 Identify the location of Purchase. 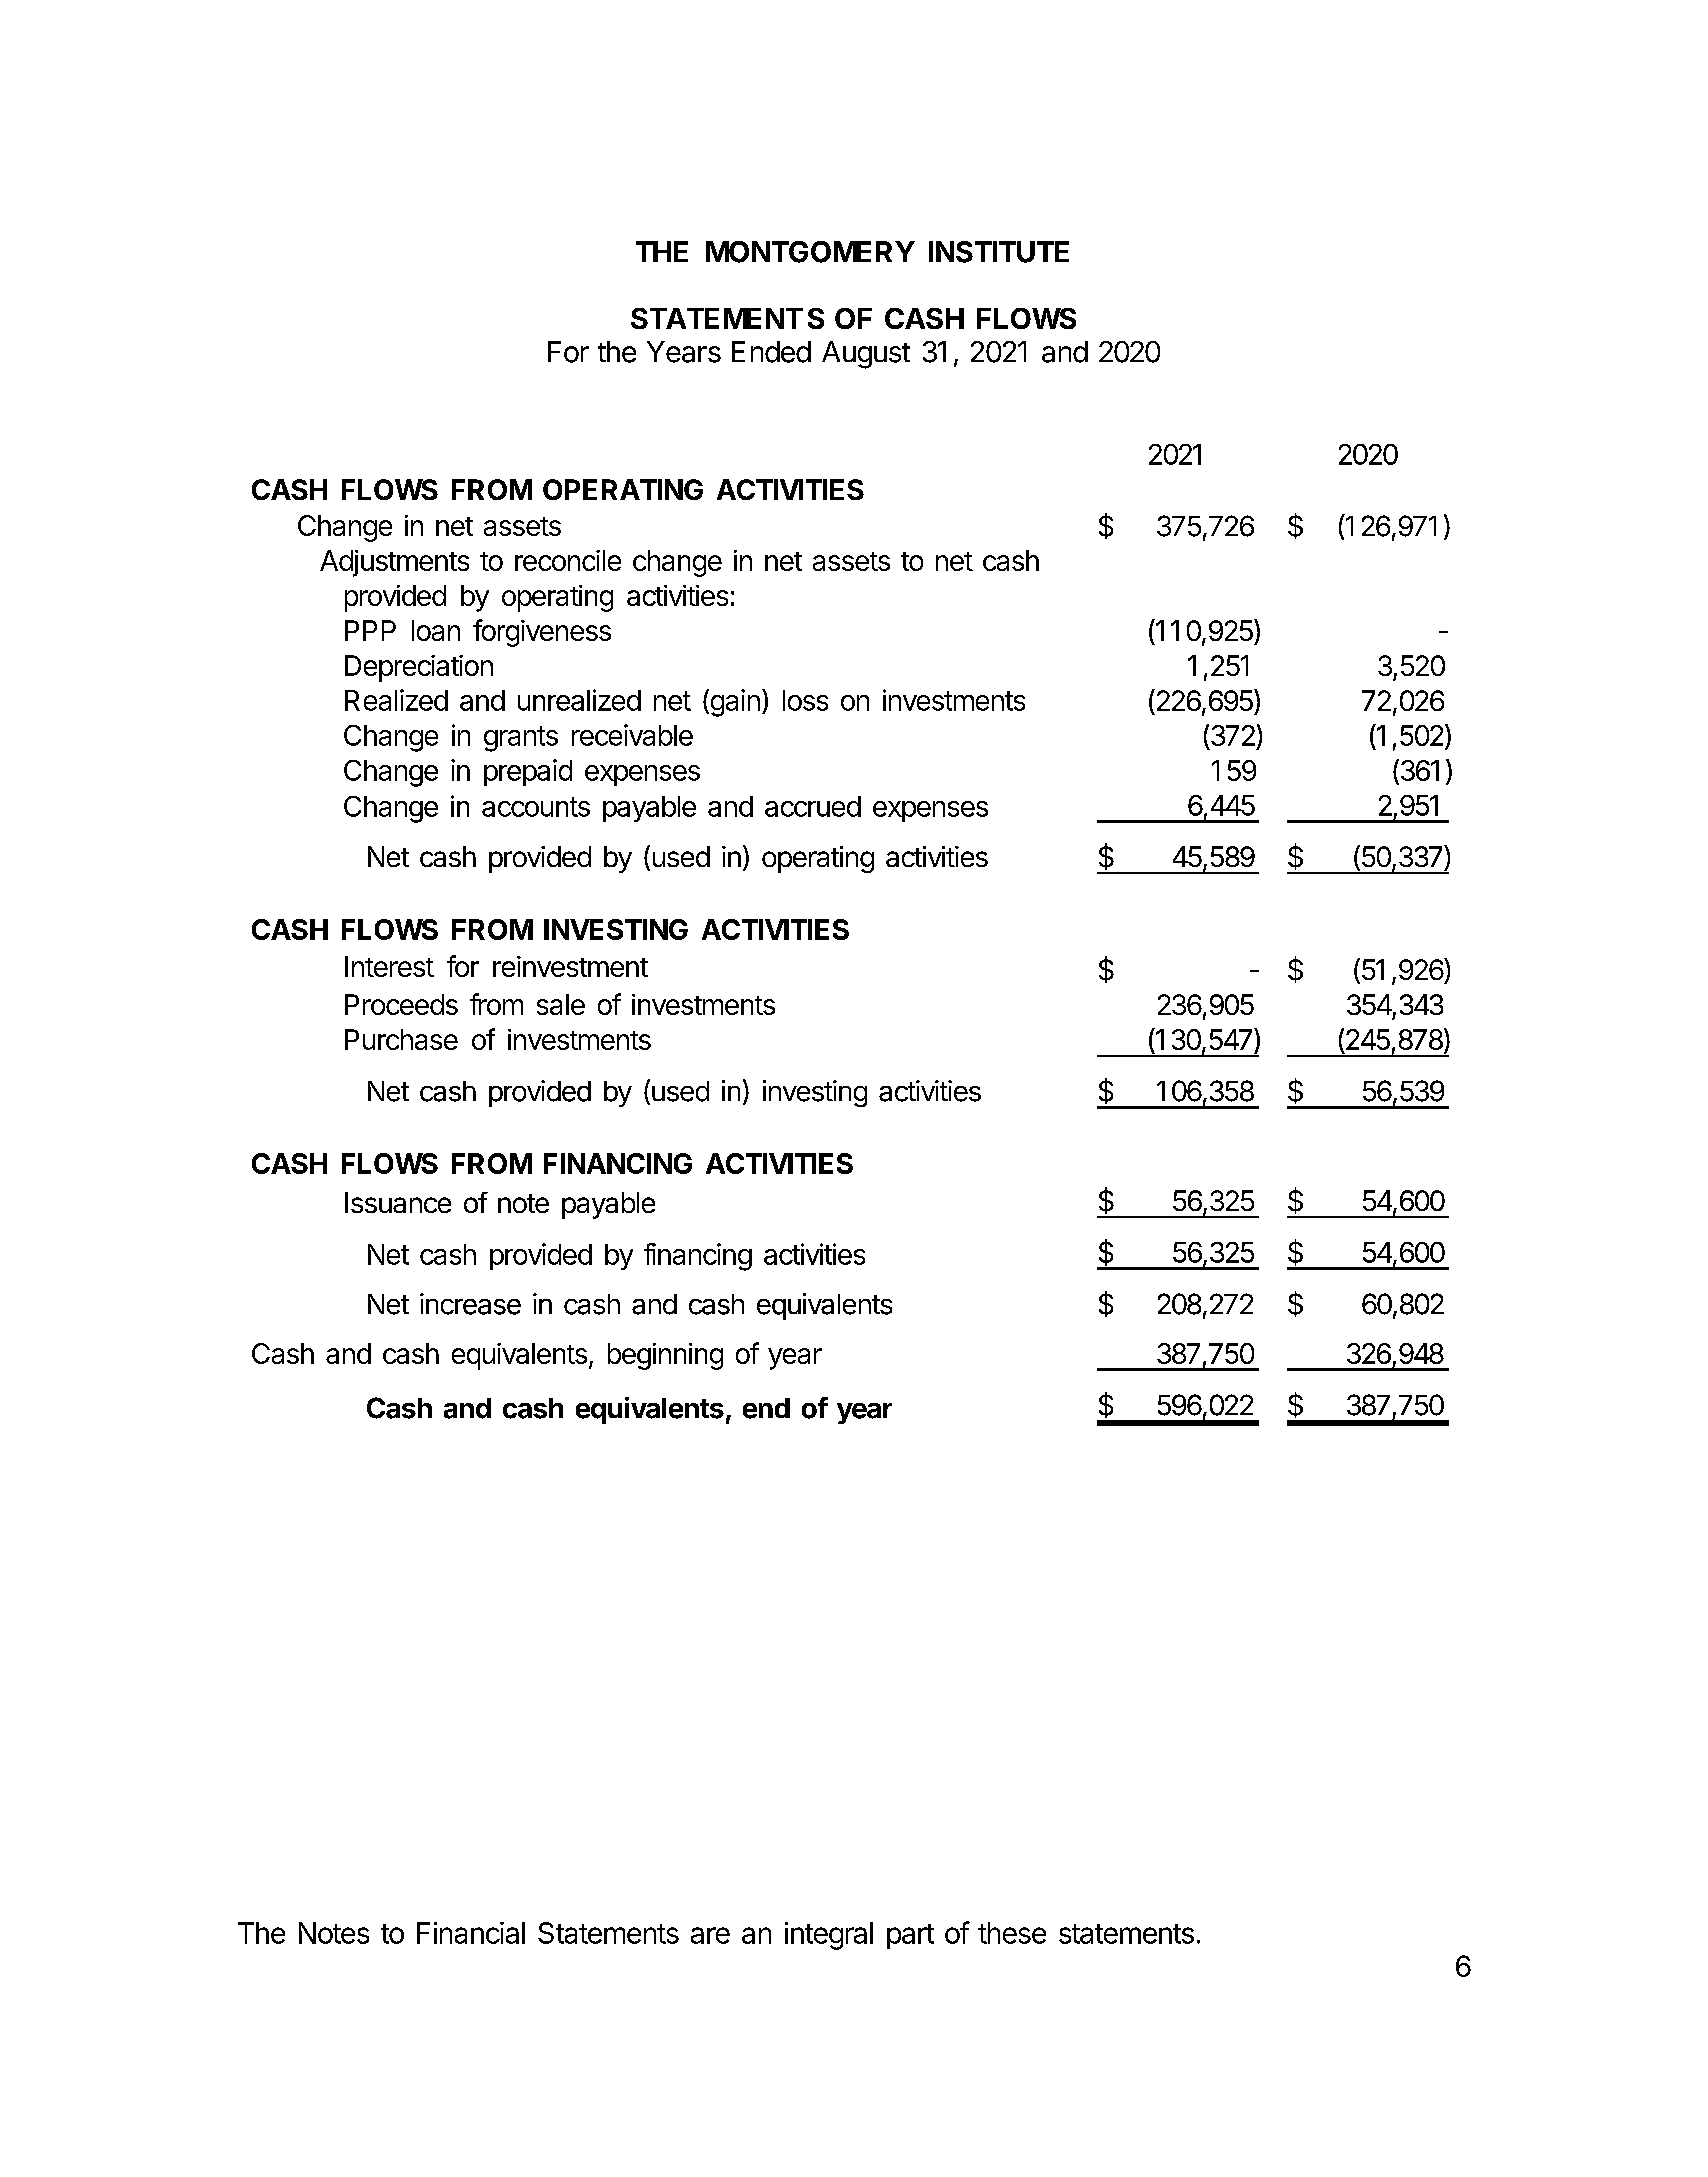
(401, 1039).
